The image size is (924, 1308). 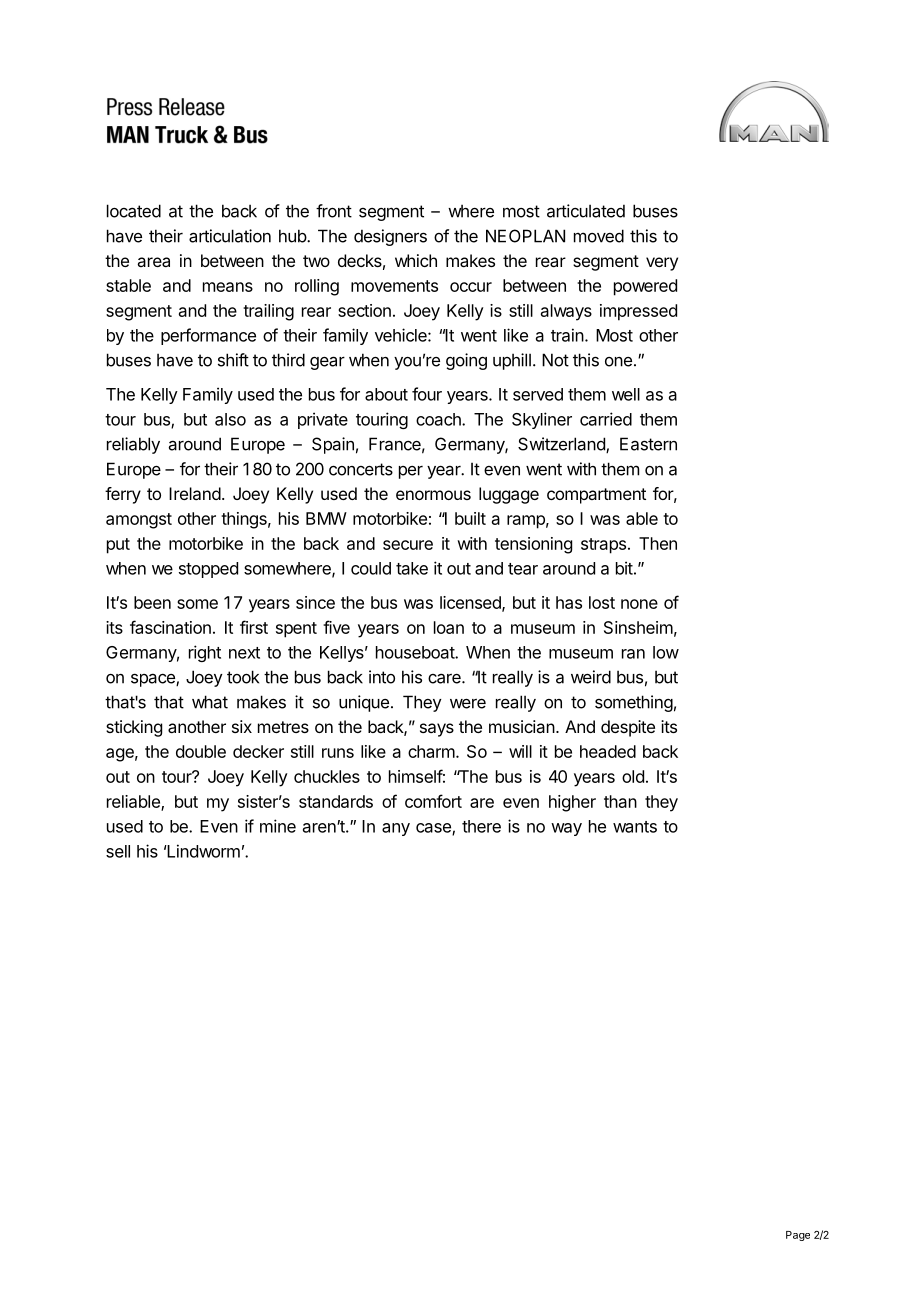 What do you see at coordinates (635, 827) in the page?
I see `wants` at bounding box center [635, 827].
